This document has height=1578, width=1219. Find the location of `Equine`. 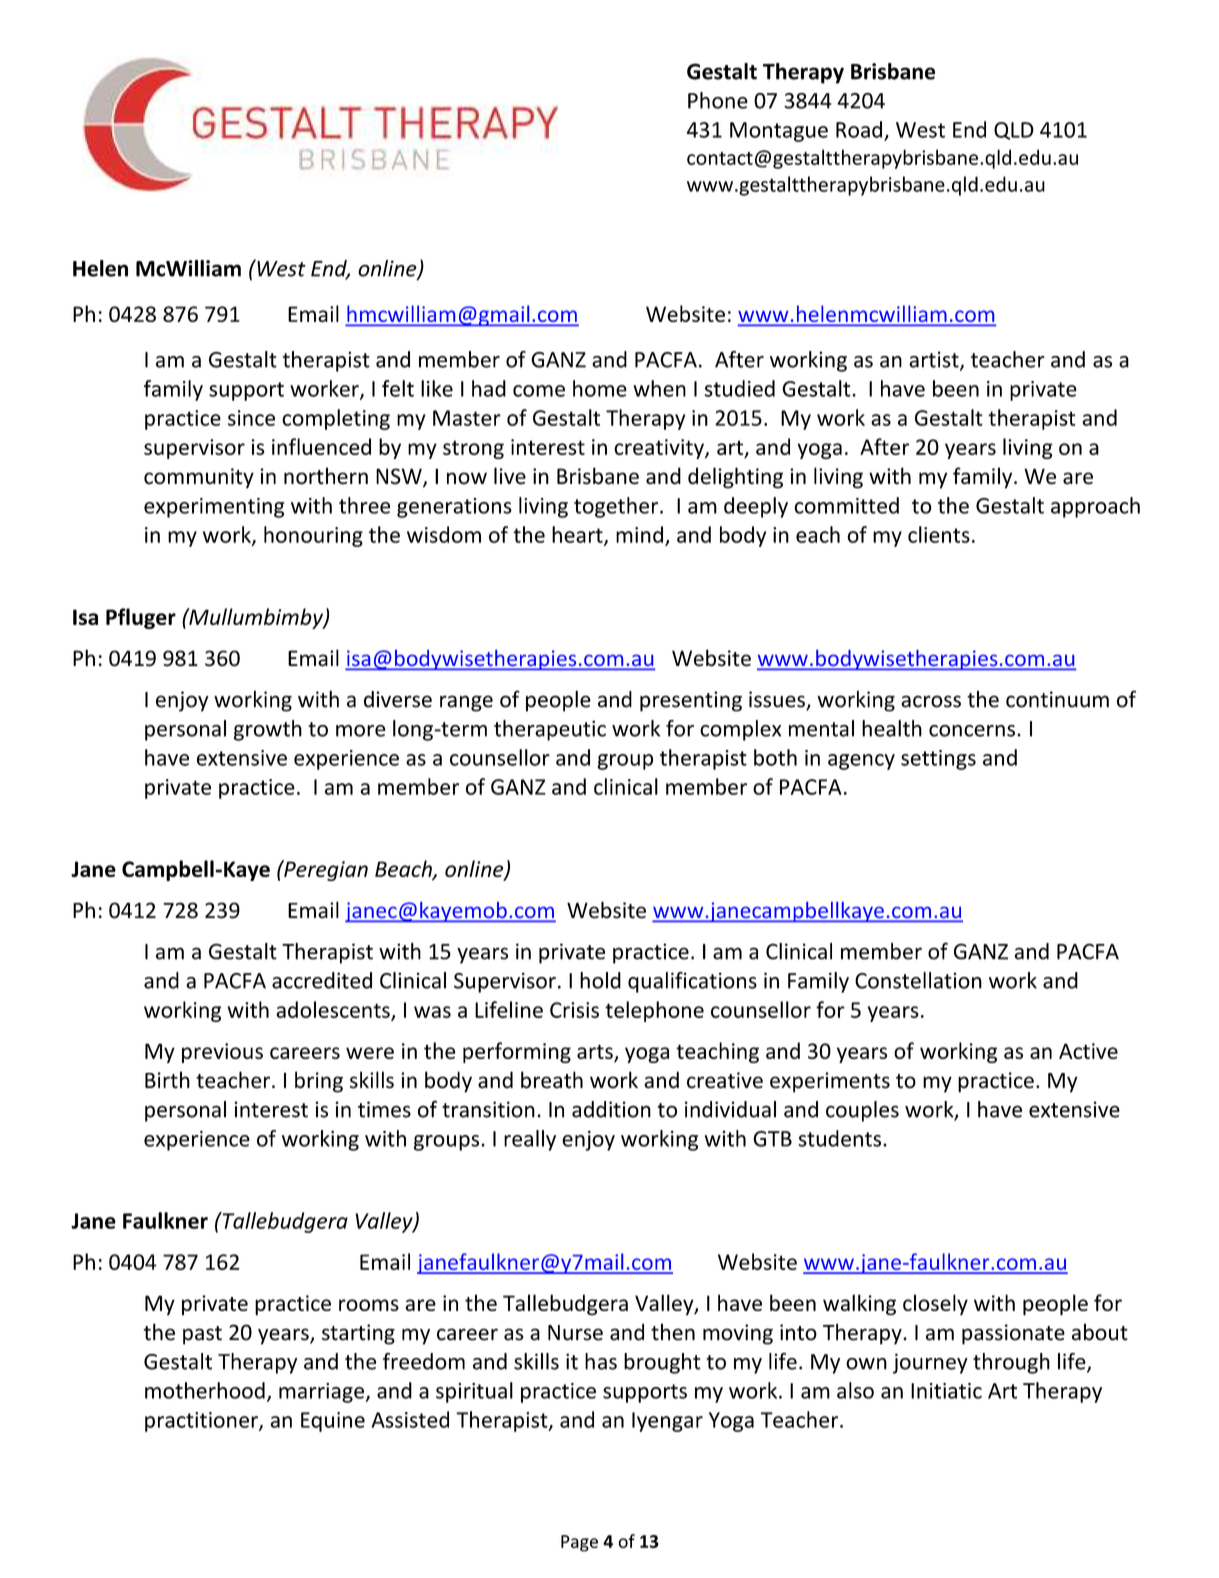

Equine is located at coordinates (333, 1422).
